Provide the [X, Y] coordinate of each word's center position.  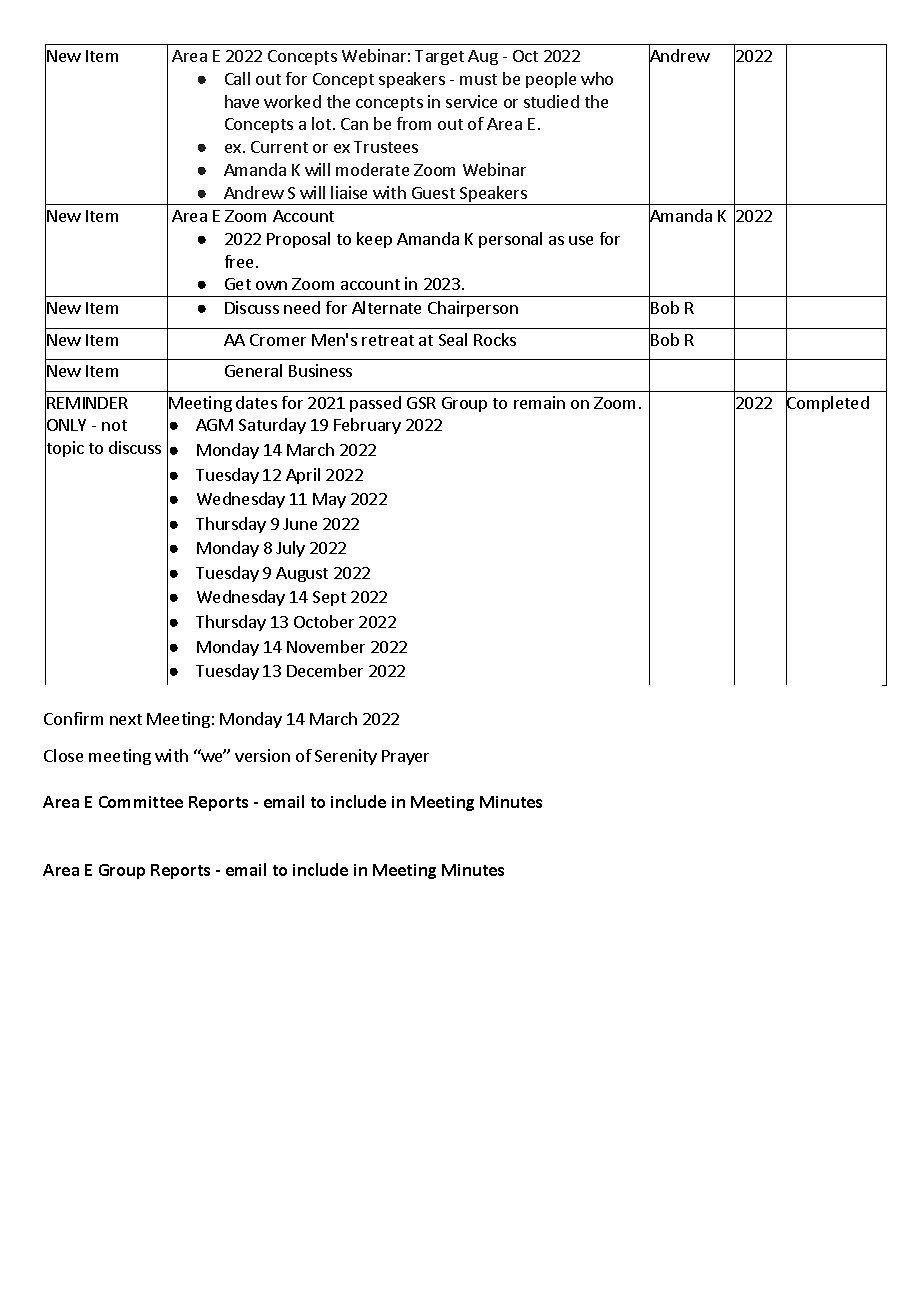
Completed [827, 404]
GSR [421, 403]
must [478, 79]
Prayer [405, 757]
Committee [141, 802]
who [597, 78]
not [114, 425]
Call [237, 78]
